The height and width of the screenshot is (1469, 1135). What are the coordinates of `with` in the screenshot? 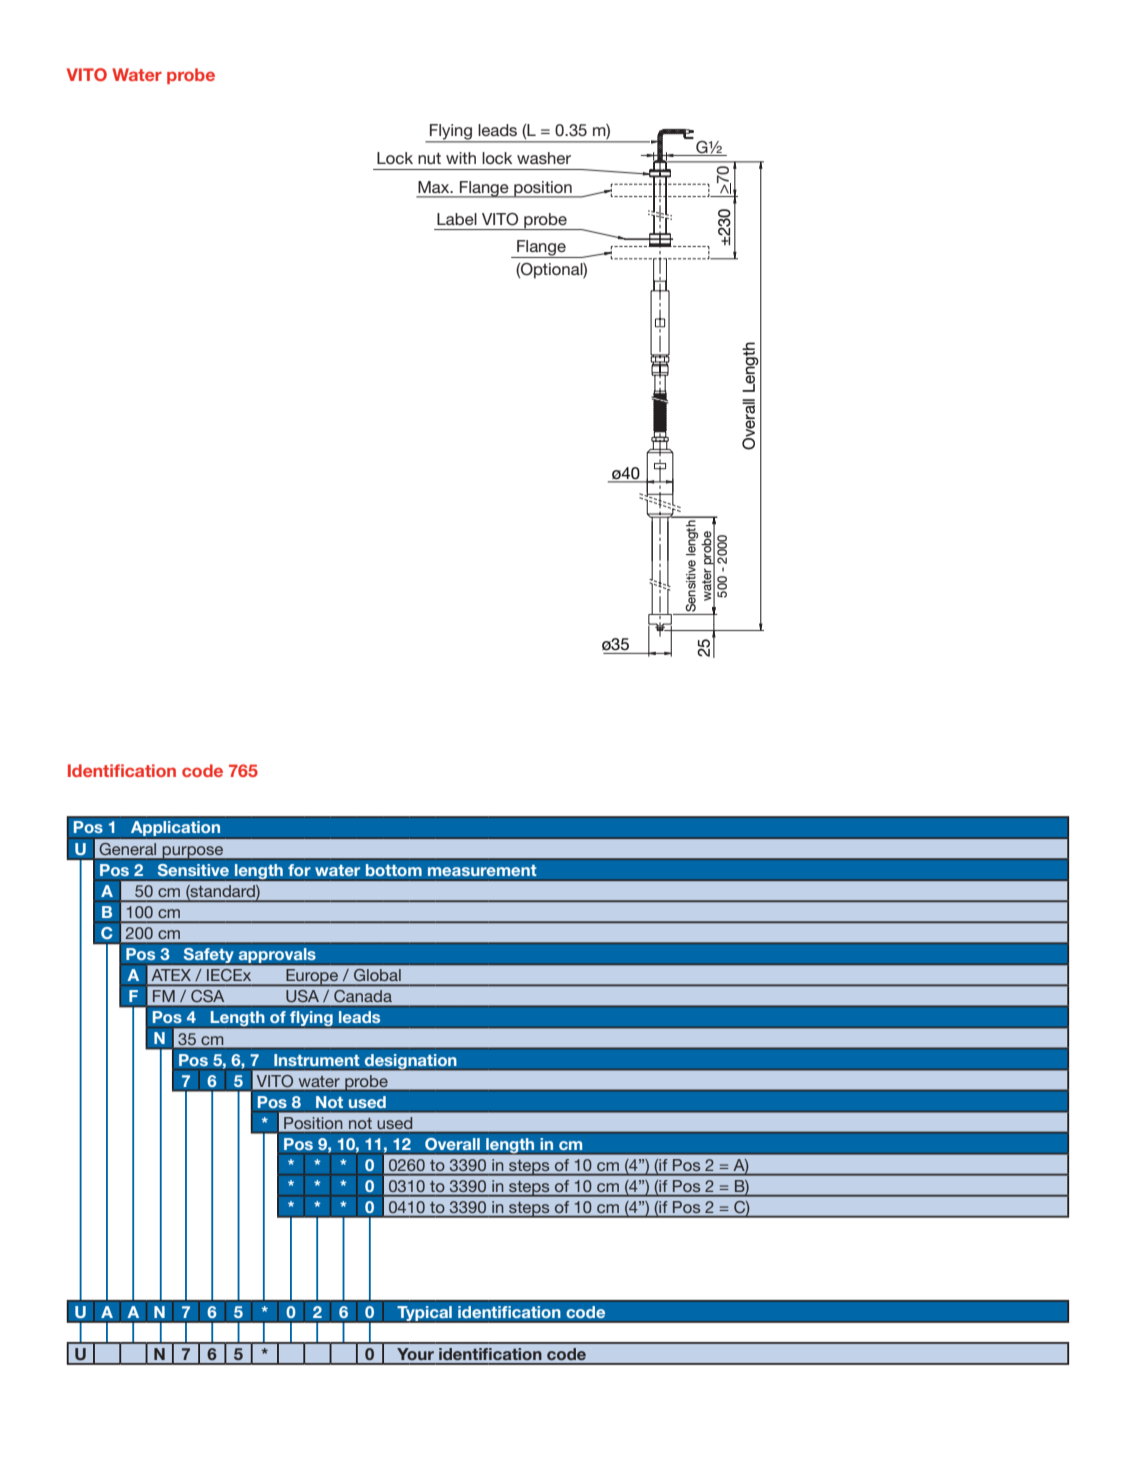 It's located at (461, 158).
